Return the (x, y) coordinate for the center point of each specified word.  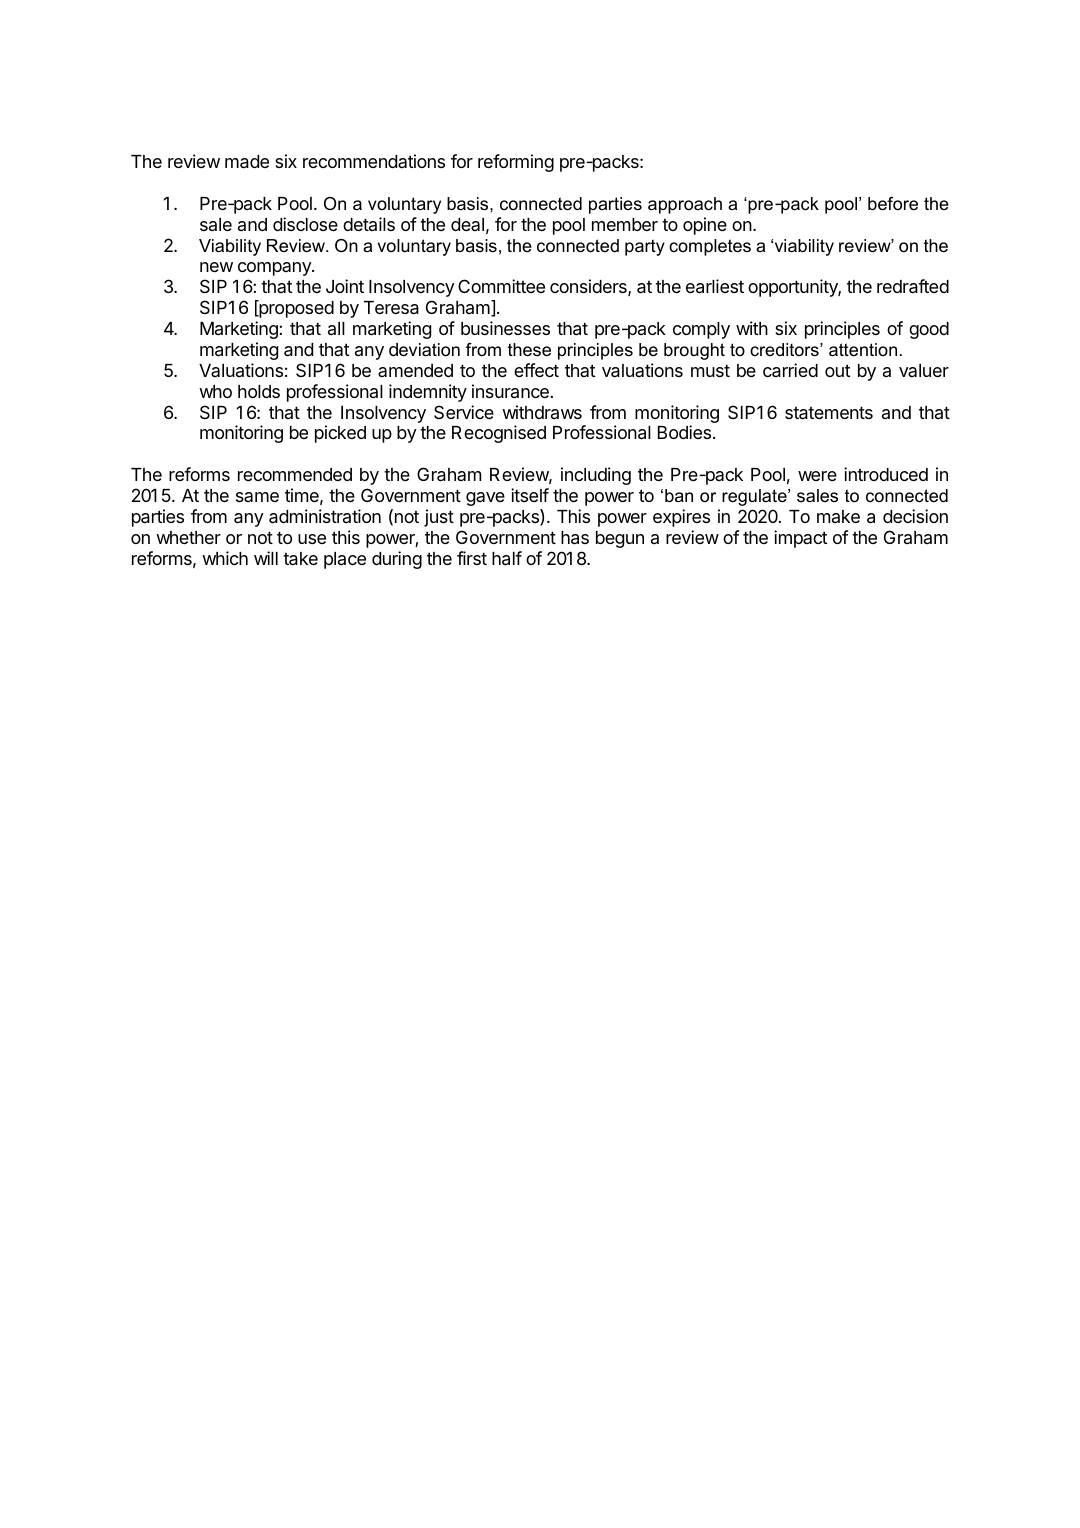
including (596, 476)
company (275, 269)
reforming (516, 163)
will (266, 558)
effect (536, 370)
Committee (501, 286)
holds (259, 391)
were (817, 476)
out (837, 370)
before (893, 204)
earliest (715, 286)
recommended (295, 474)
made (247, 162)
